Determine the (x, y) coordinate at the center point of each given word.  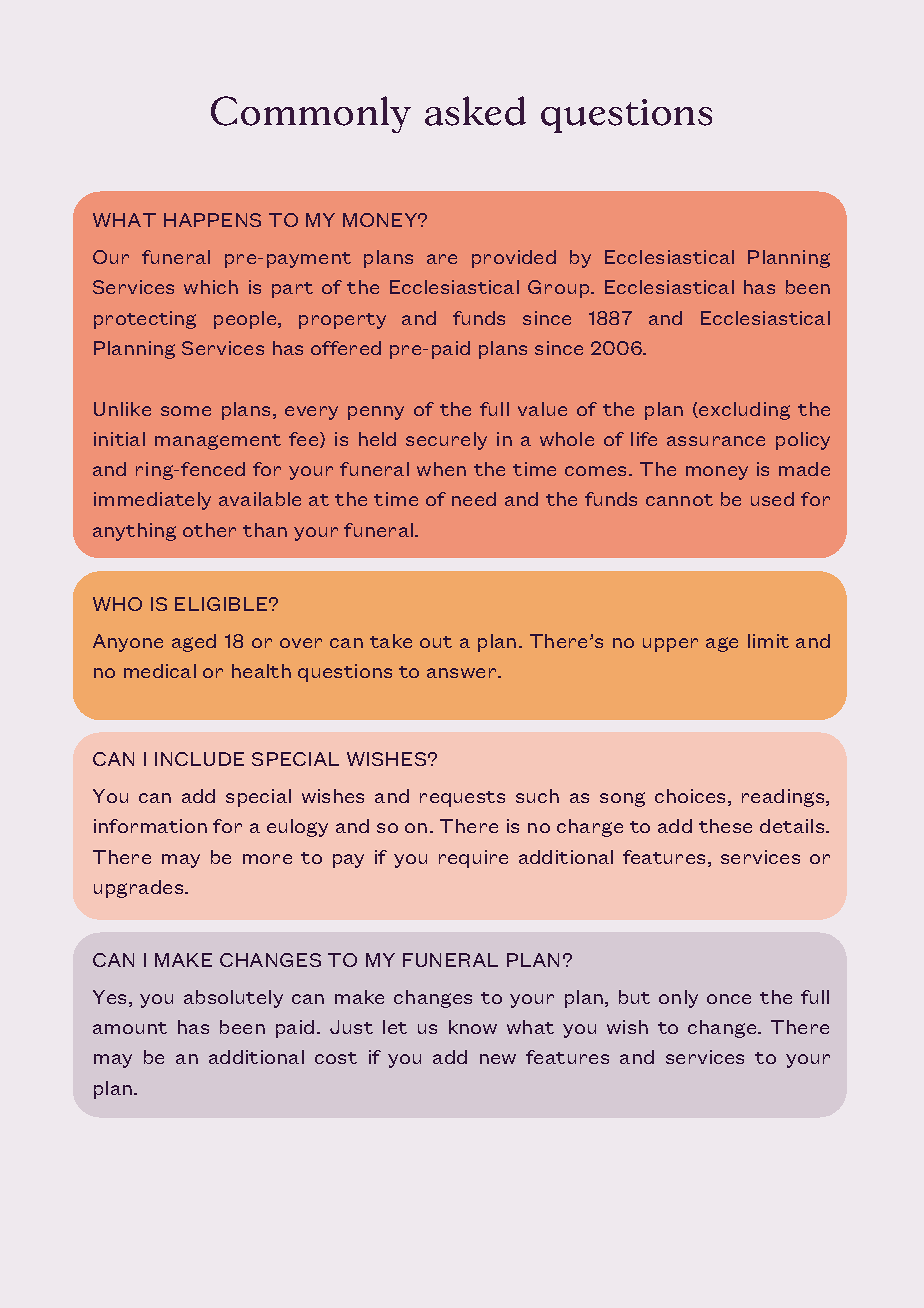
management (218, 442)
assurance (716, 441)
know (473, 1027)
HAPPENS (212, 220)
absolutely (233, 999)
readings (784, 798)
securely (446, 441)
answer (463, 673)
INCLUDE (199, 759)
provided (514, 259)
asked (475, 111)
